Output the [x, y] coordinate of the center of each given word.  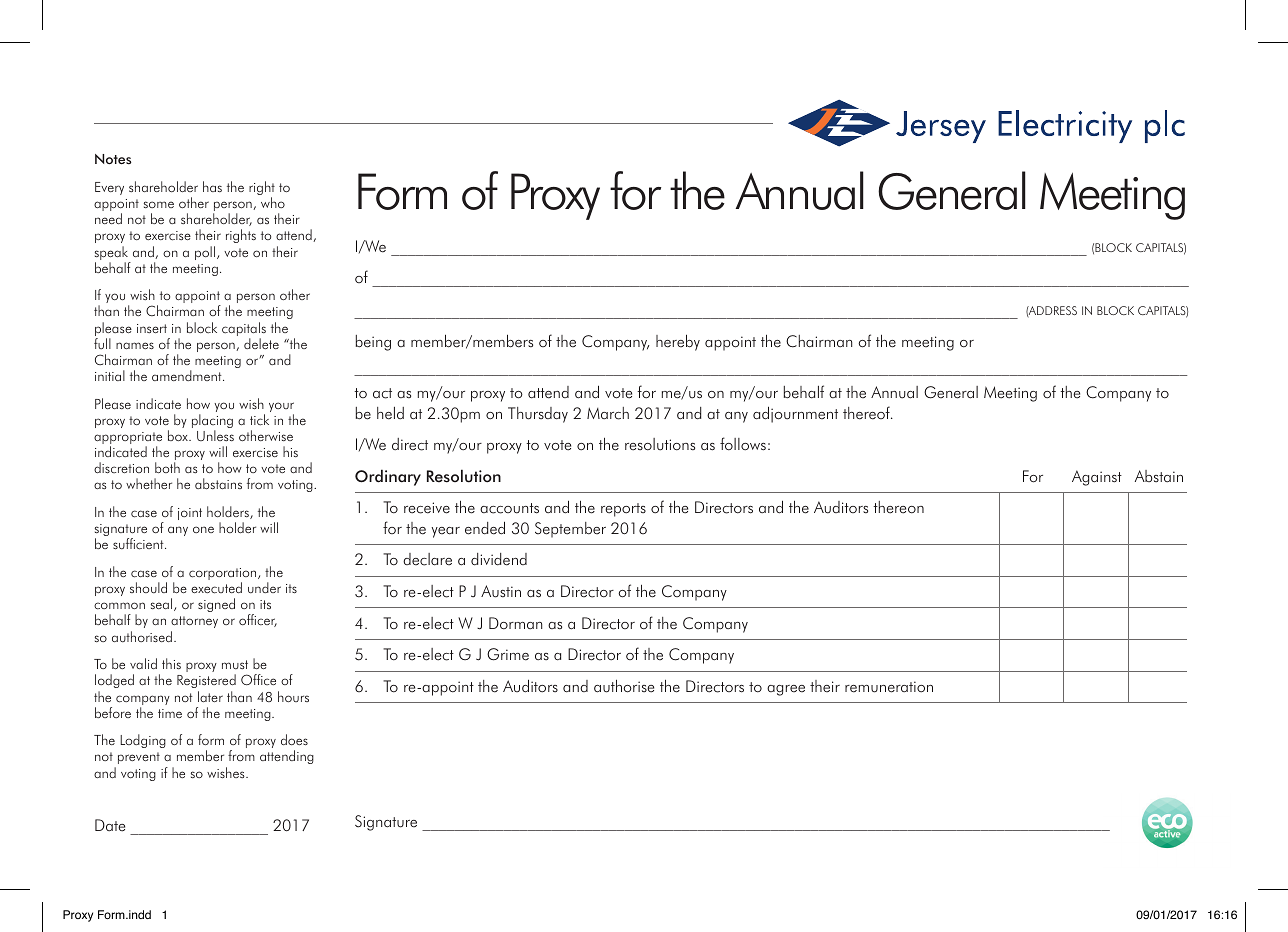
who [273, 202]
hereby [678, 342]
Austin [501, 591]
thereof [867, 413]
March [608, 413]
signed [216, 605]
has [212, 186]
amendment [188, 375]
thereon [898, 507]
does [294, 740]
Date [110, 825]
